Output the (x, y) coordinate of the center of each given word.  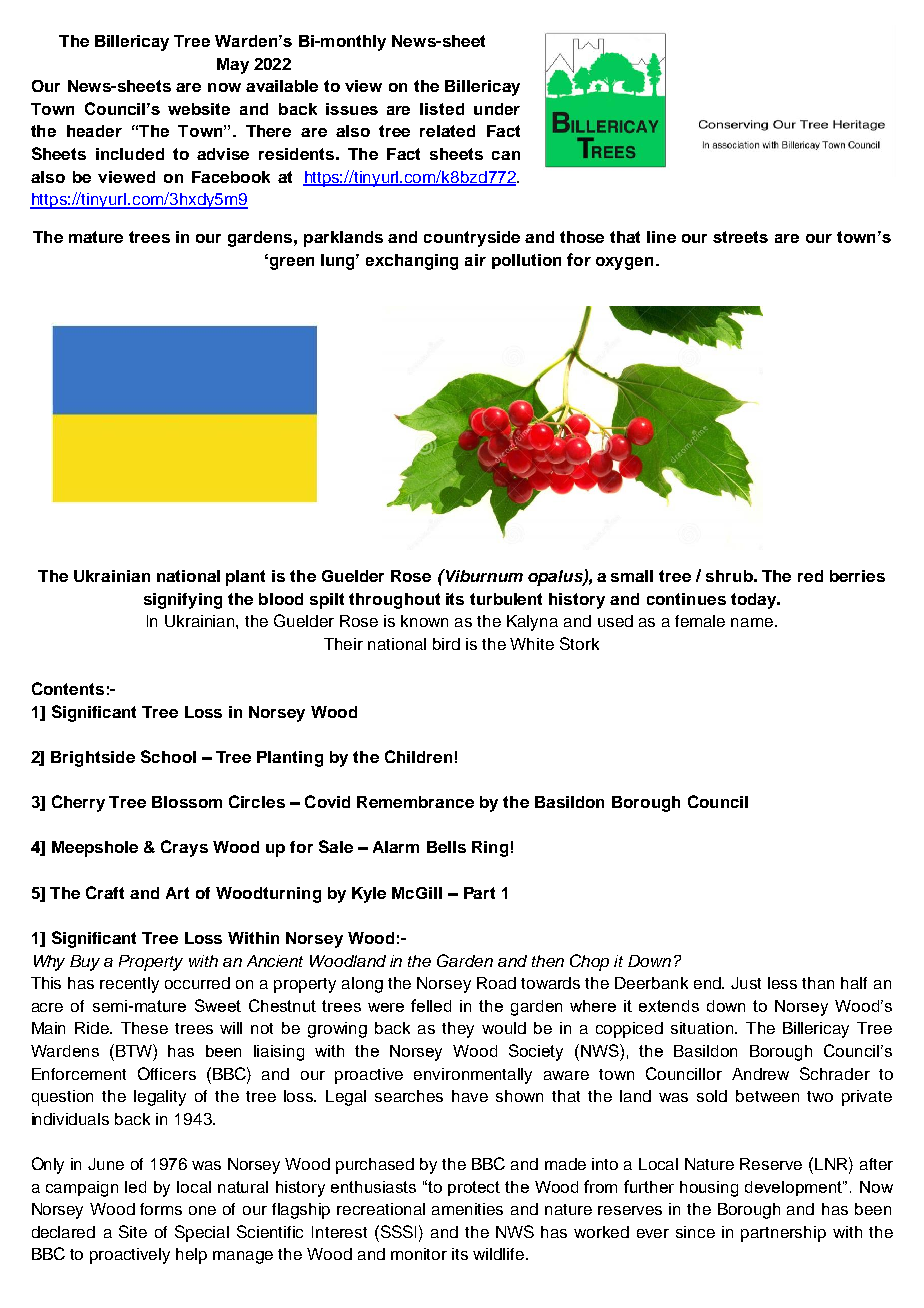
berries (857, 576)
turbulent (506, 599)
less (782, 983)
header (94, 131)
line (661, 237)
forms (161, 1209)
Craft (105, 892)
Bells (446, 847)
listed (442, 109)
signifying (183, 601)
